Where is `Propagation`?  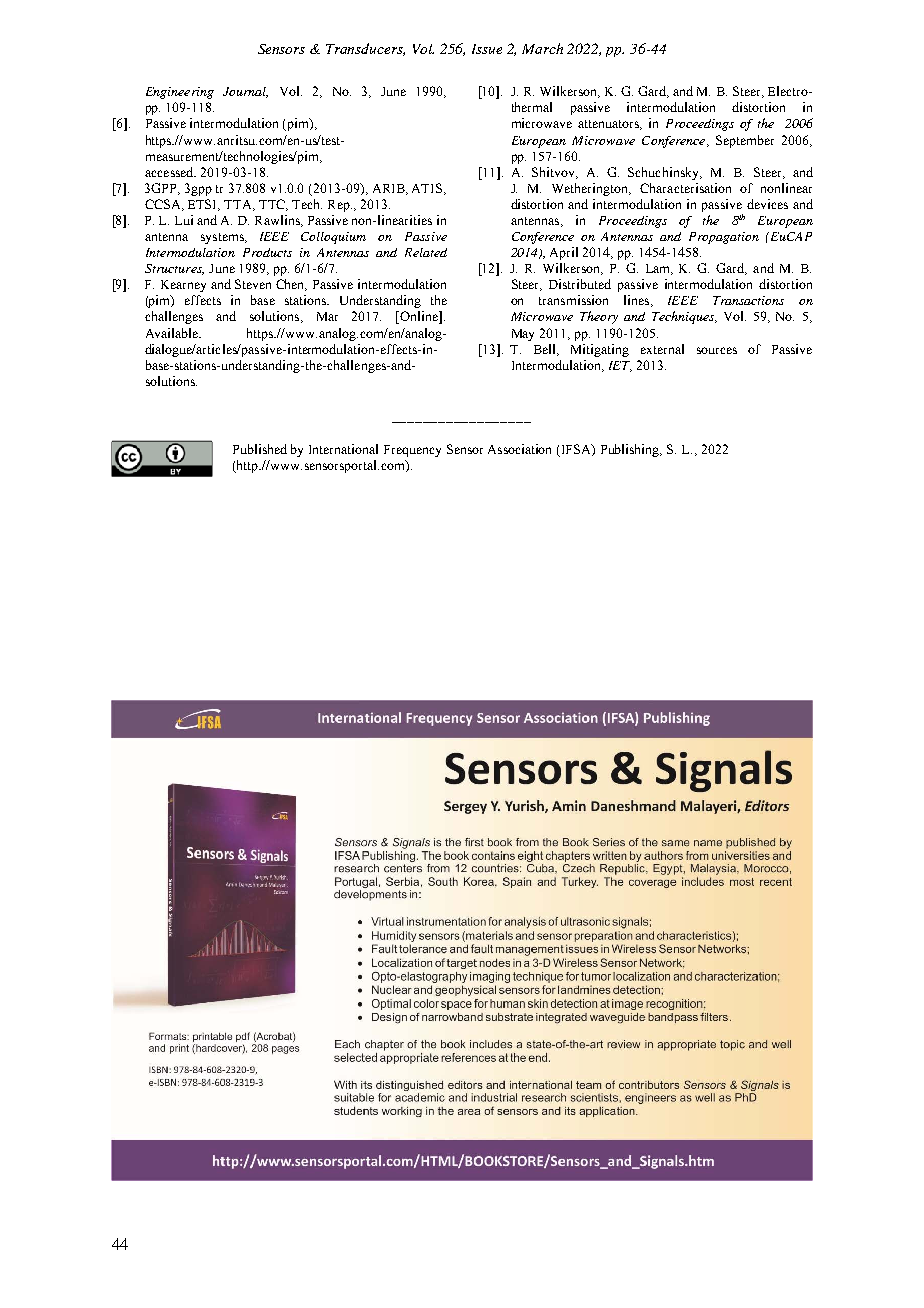
Propagation is located at coordinates (724, 238).
